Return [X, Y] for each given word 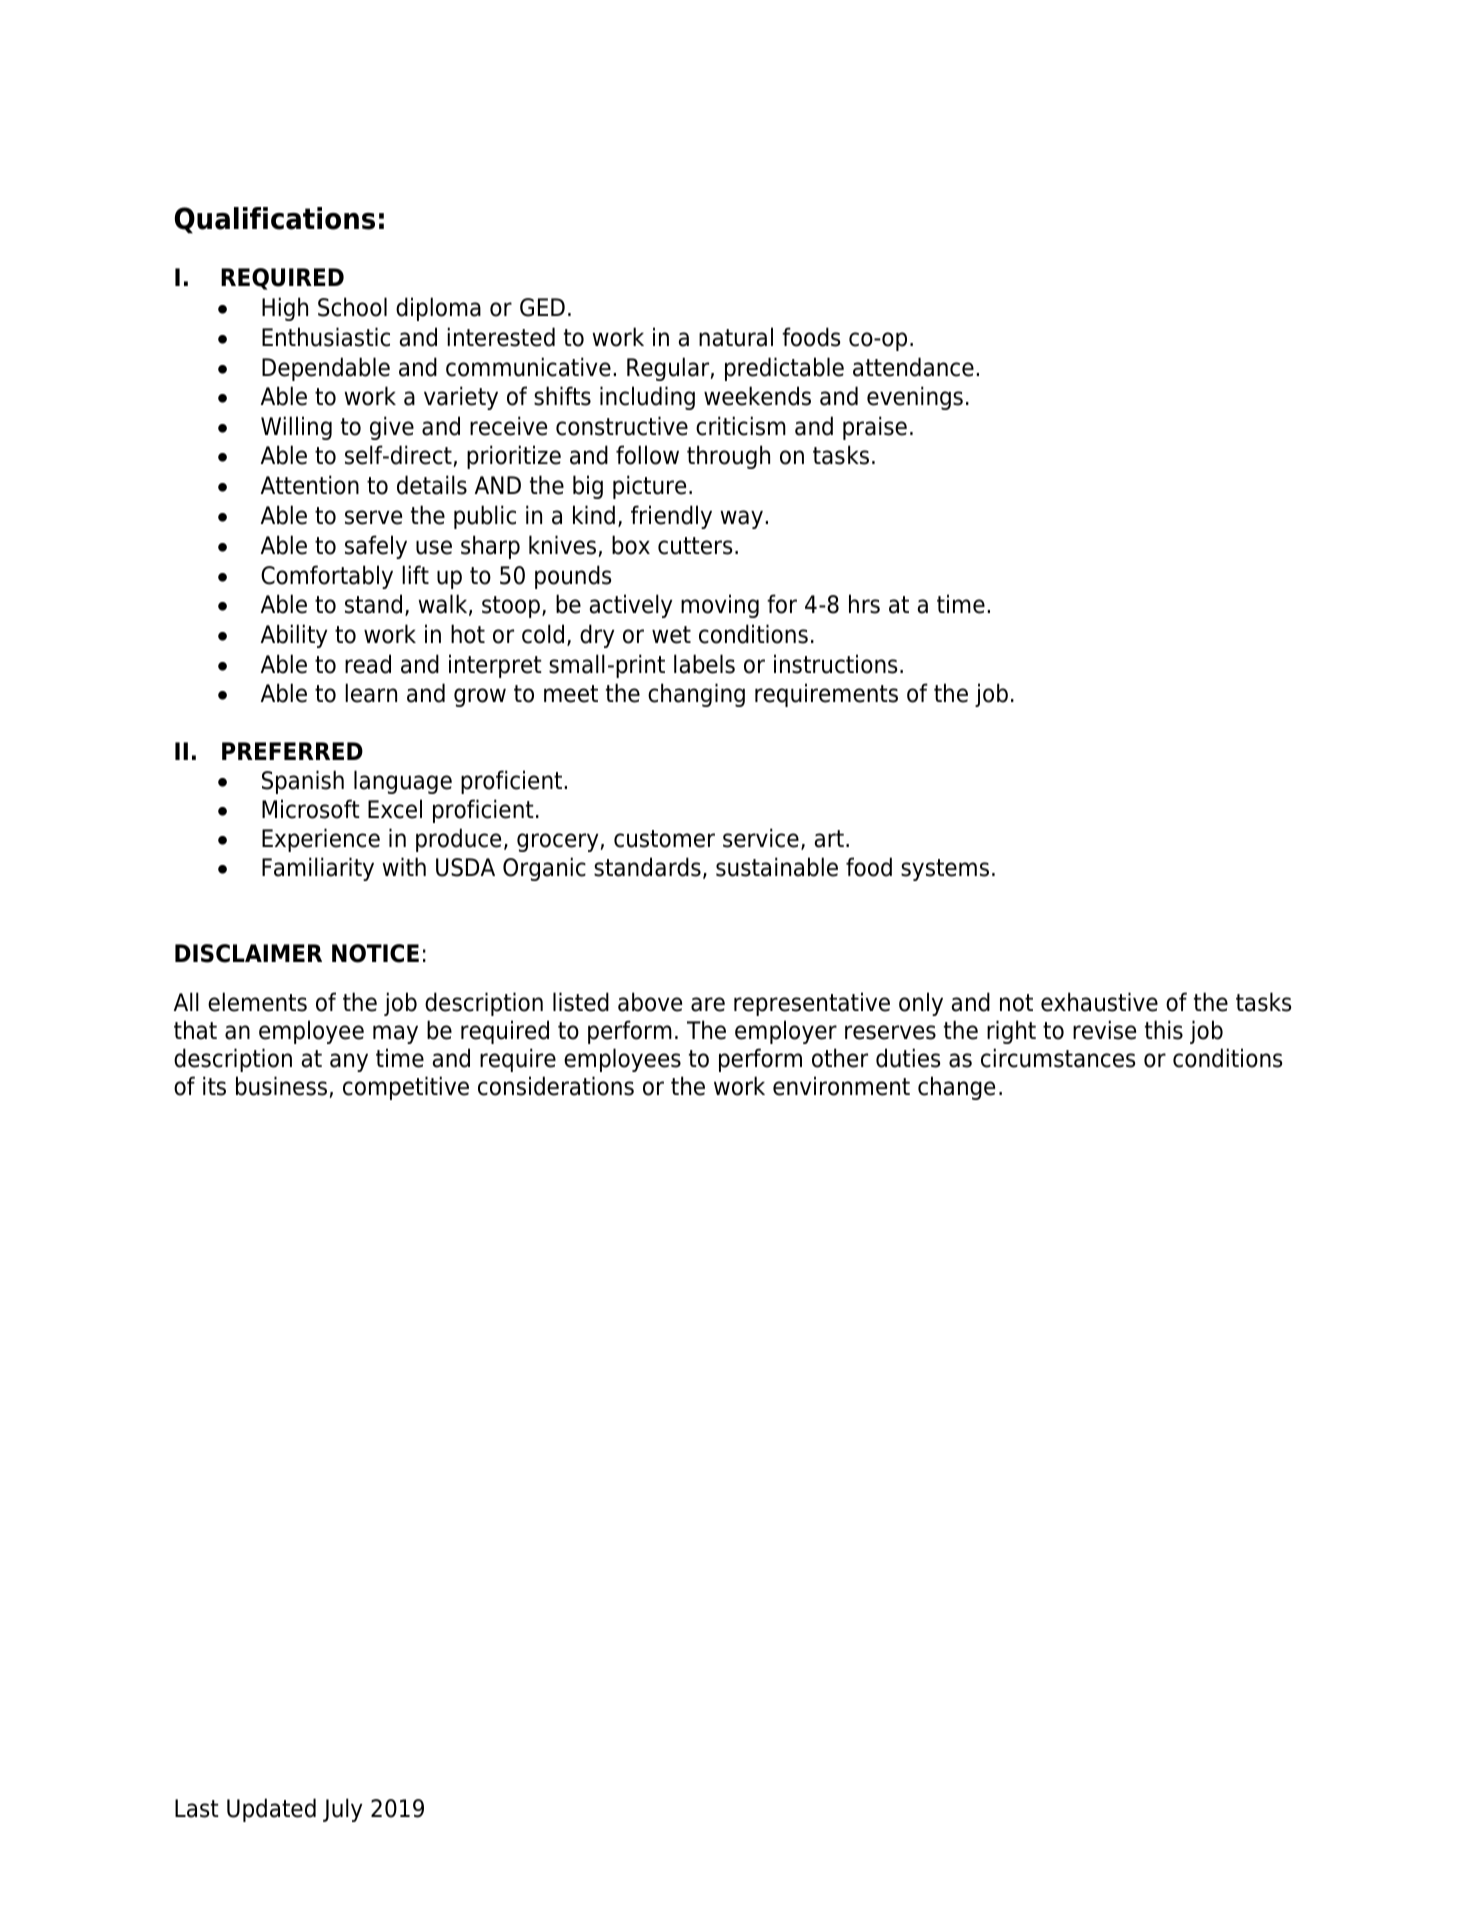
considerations [556, 1086]
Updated [271, 1810]
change [956, 1088]
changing [696, 695]
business [281, 1086]
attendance [913, 367]
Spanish [303, 782]
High [285, 309]
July [342, 1810]
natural [736, 337]
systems [945, 870]
